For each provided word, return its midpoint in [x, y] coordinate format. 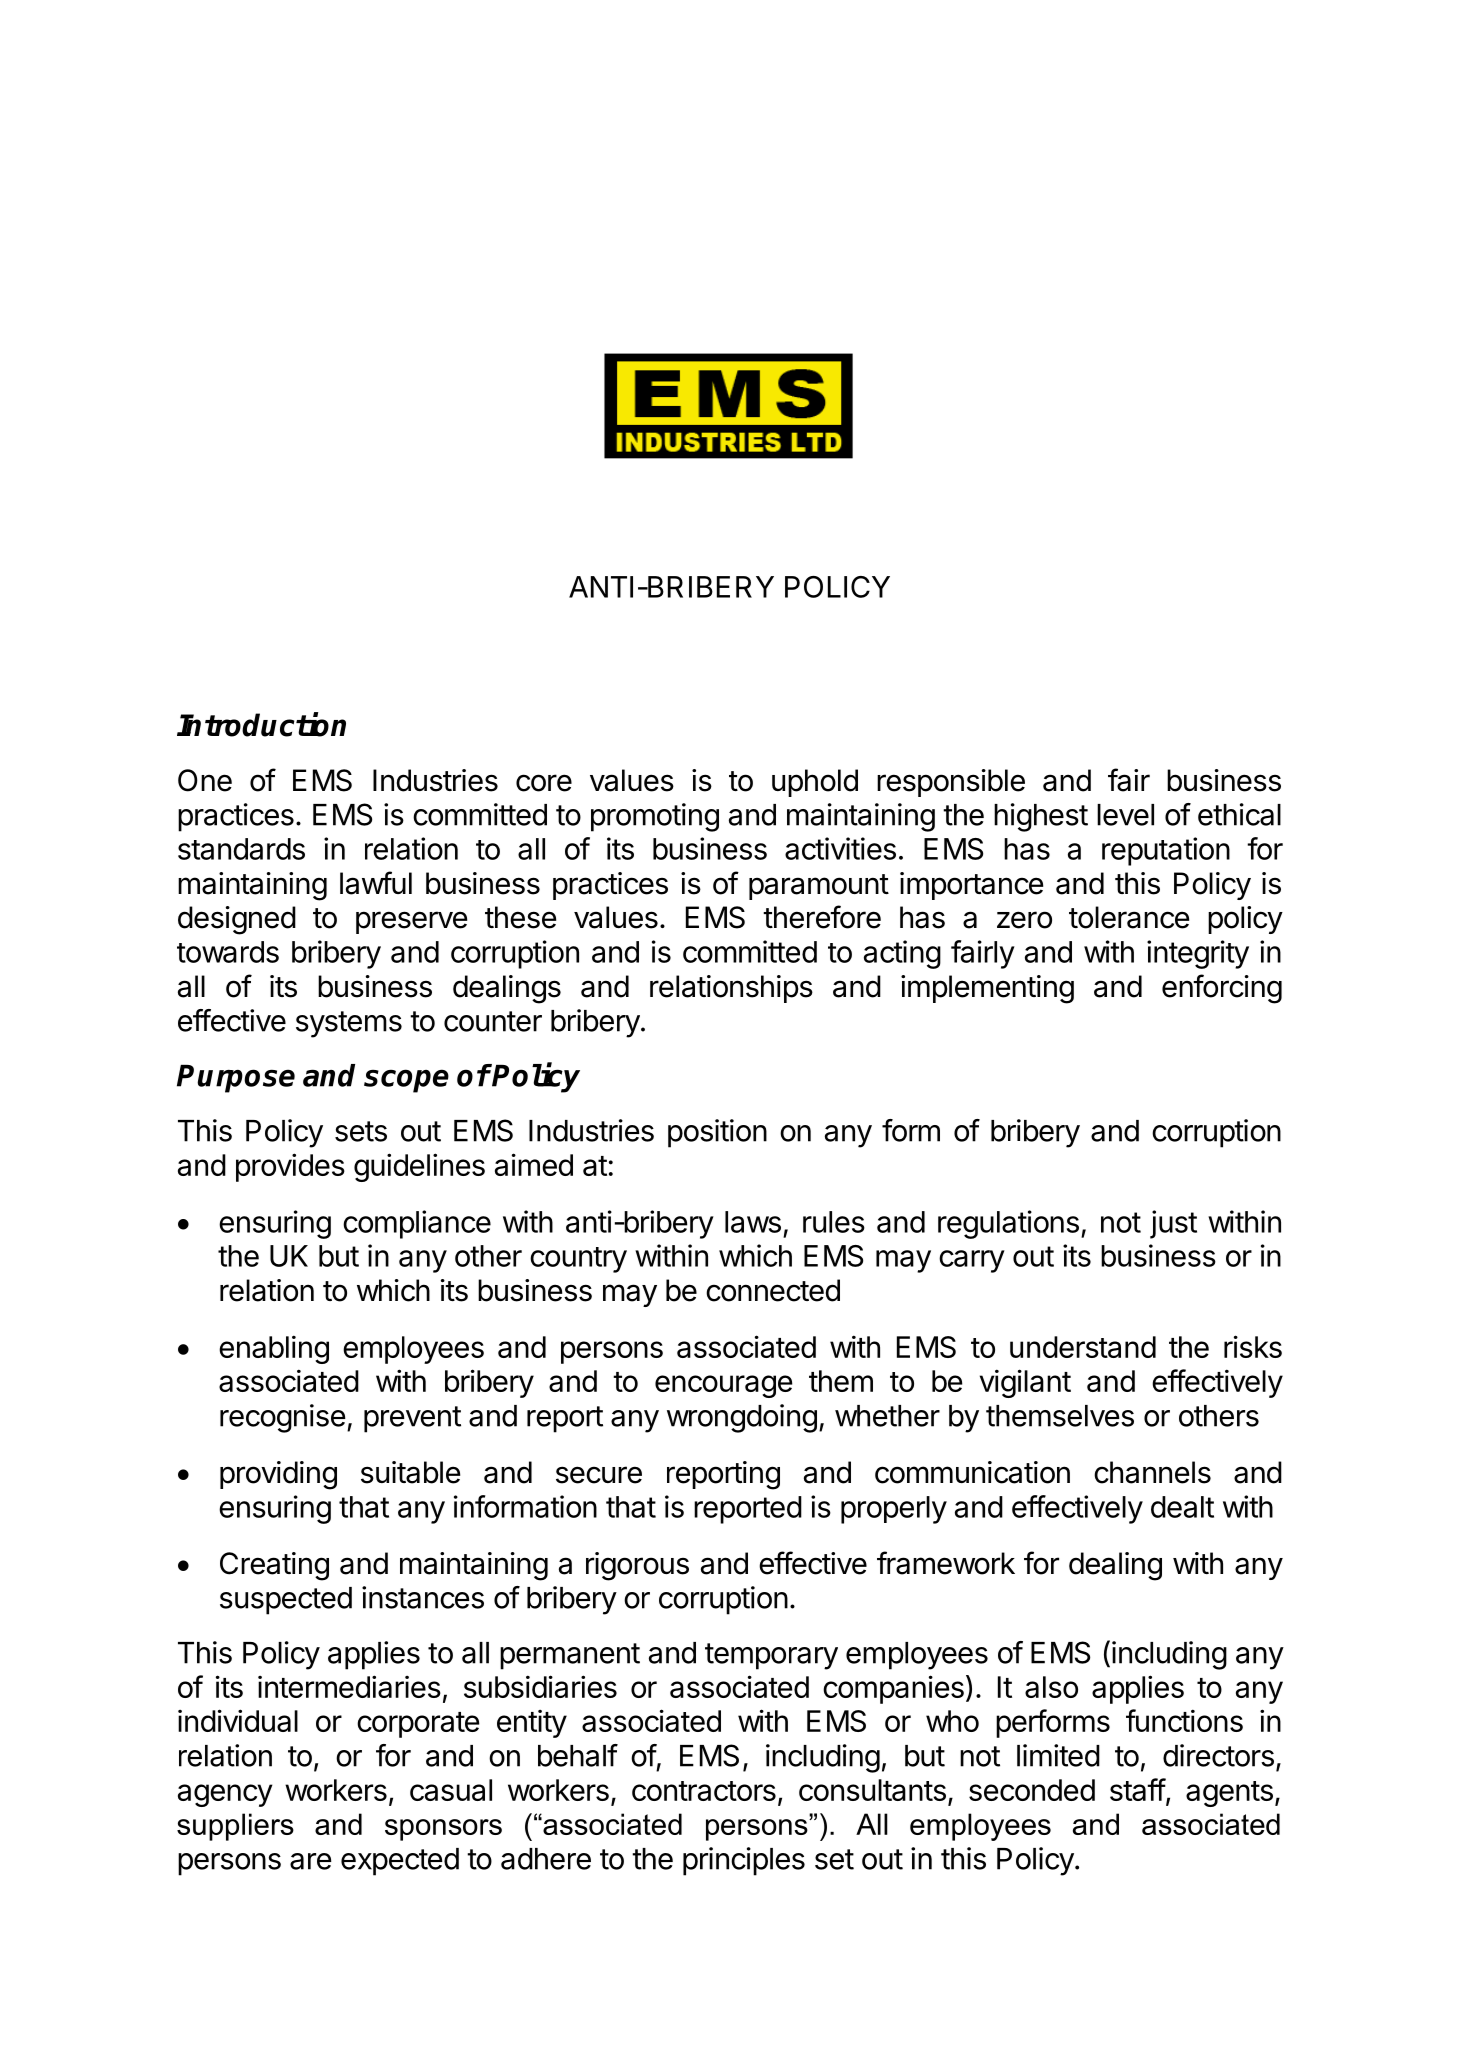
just [1173, 1224]
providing [278, 1475]
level [1125, 815]
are [311, 1861]
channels [1152, 1472]
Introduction [261, 724]
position [717, 1133]
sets [361, 1131]
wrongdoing [742, 1418]
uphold [815, 783]
